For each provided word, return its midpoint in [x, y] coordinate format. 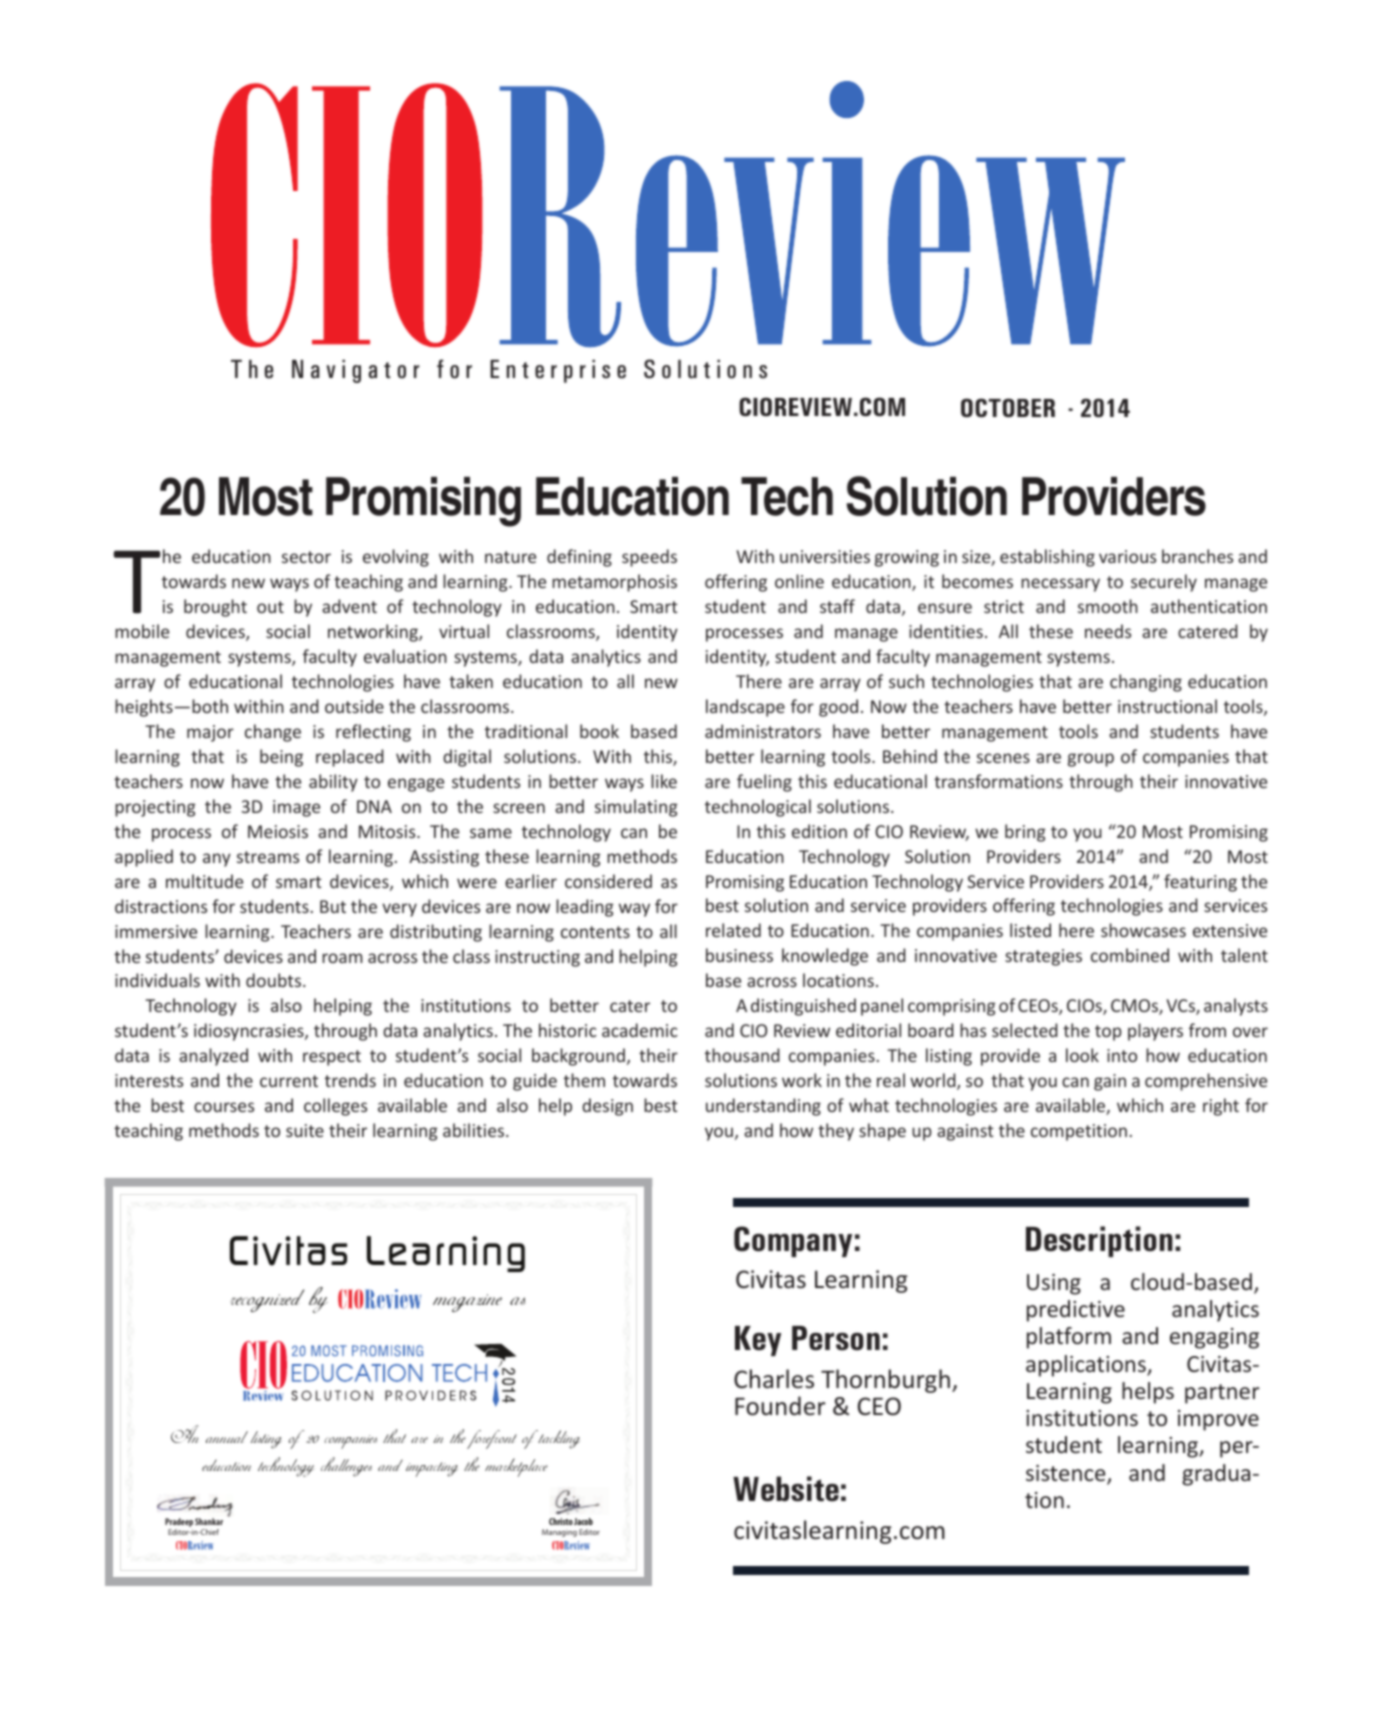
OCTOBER [1008, 407]
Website [786, 1489]
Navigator [355, 371]
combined [1130, 955]
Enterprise [558, 371]
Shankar [209, 1521]
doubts [273, 980]
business [739, 955]
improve [1218, 1420]
